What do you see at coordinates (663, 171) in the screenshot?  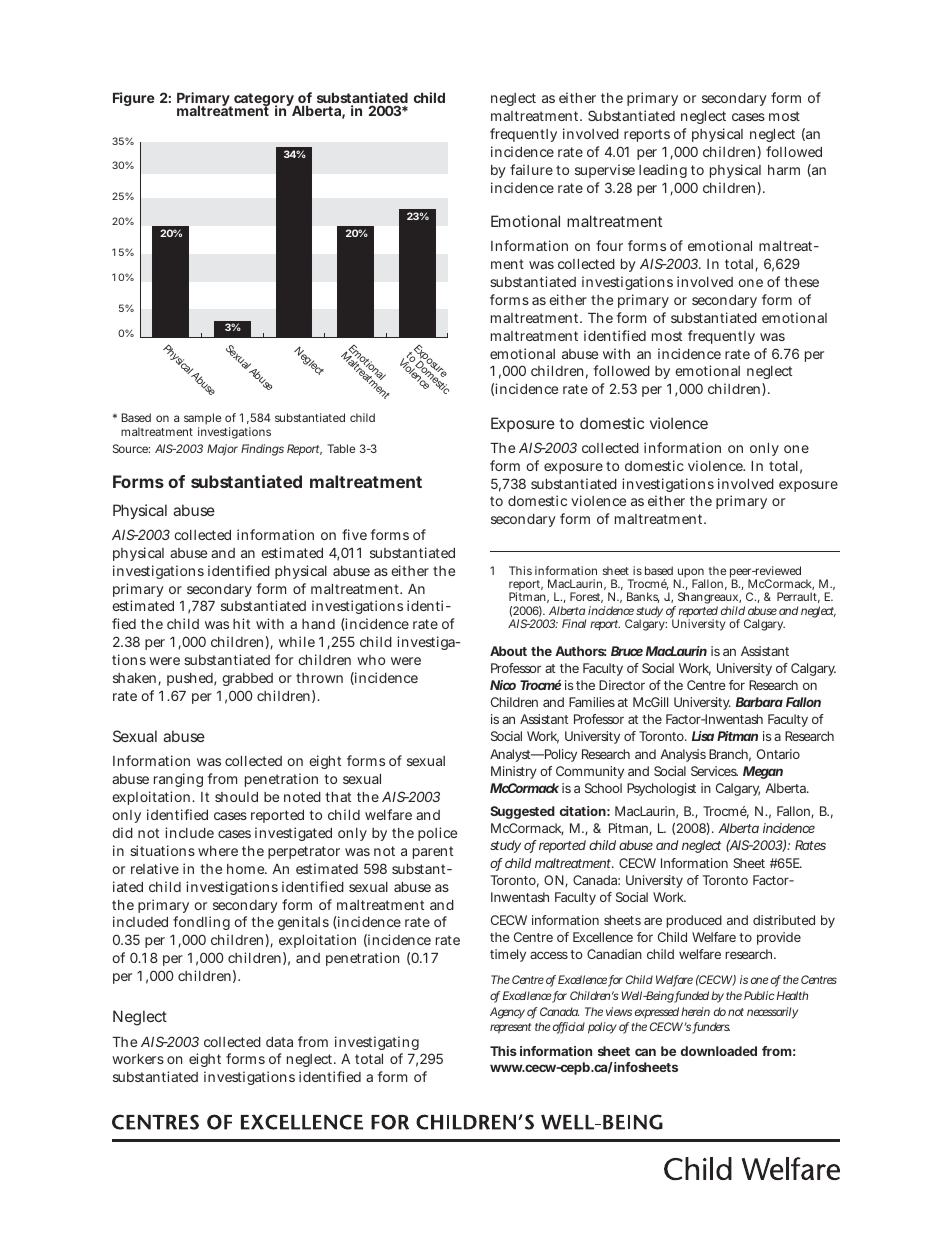 I see `leading` at bounding box center [663, 171].
